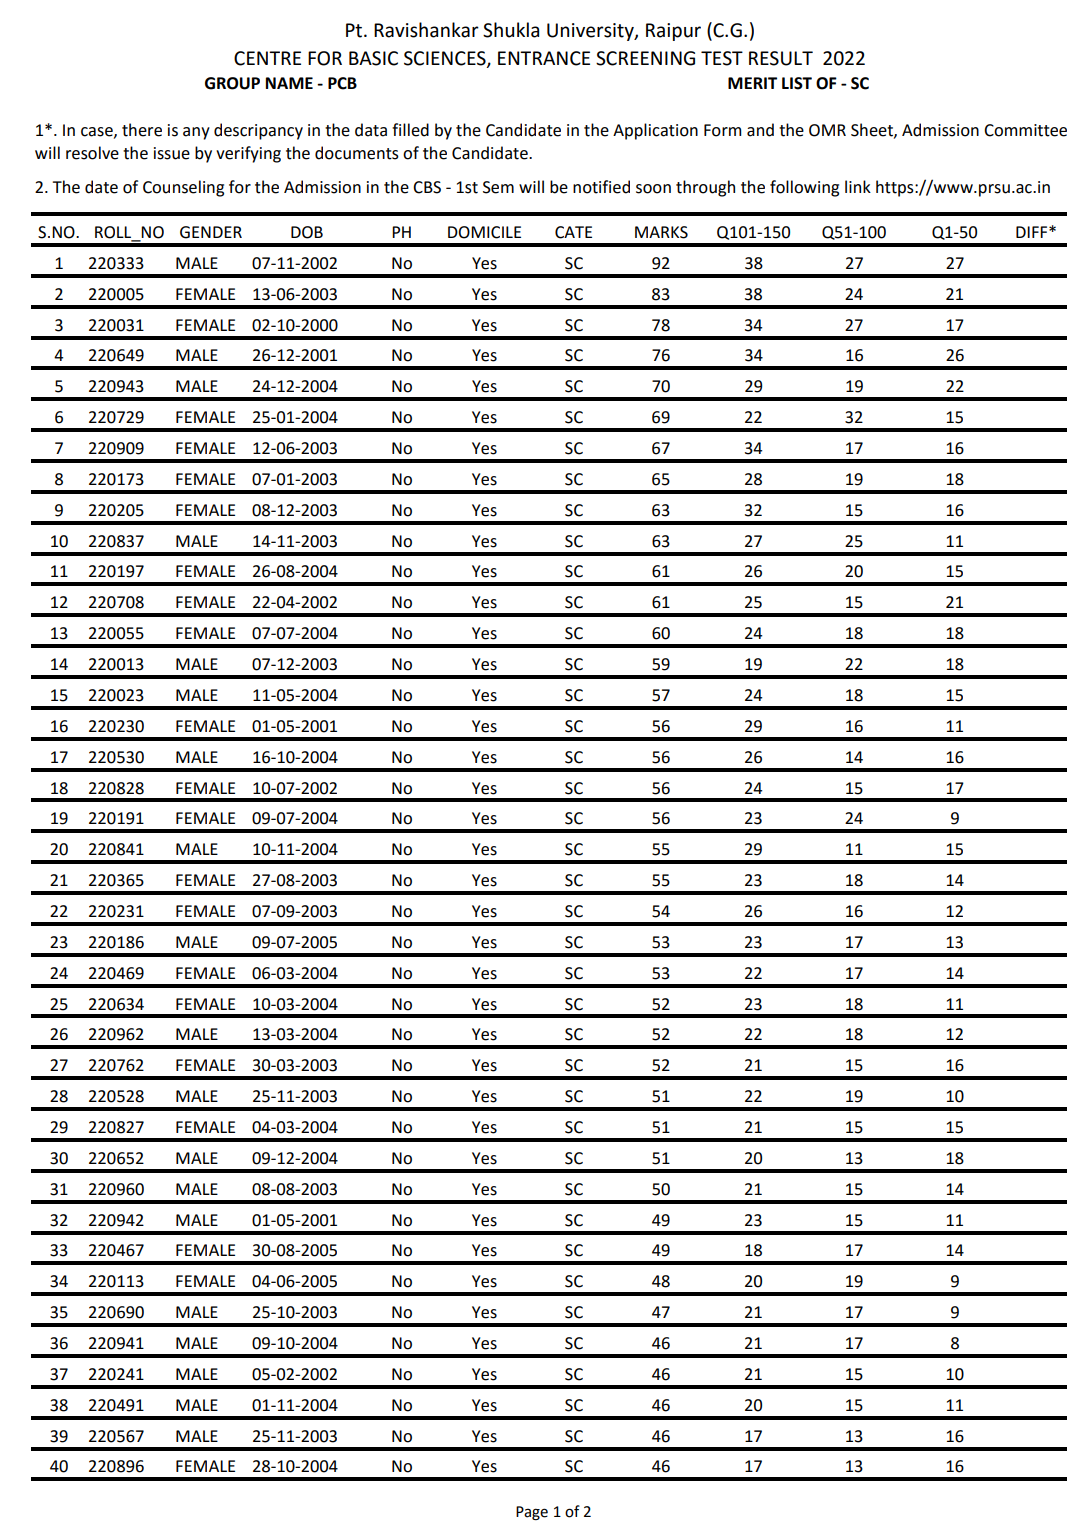  I want to click on GENDER, so click(211, 232).
